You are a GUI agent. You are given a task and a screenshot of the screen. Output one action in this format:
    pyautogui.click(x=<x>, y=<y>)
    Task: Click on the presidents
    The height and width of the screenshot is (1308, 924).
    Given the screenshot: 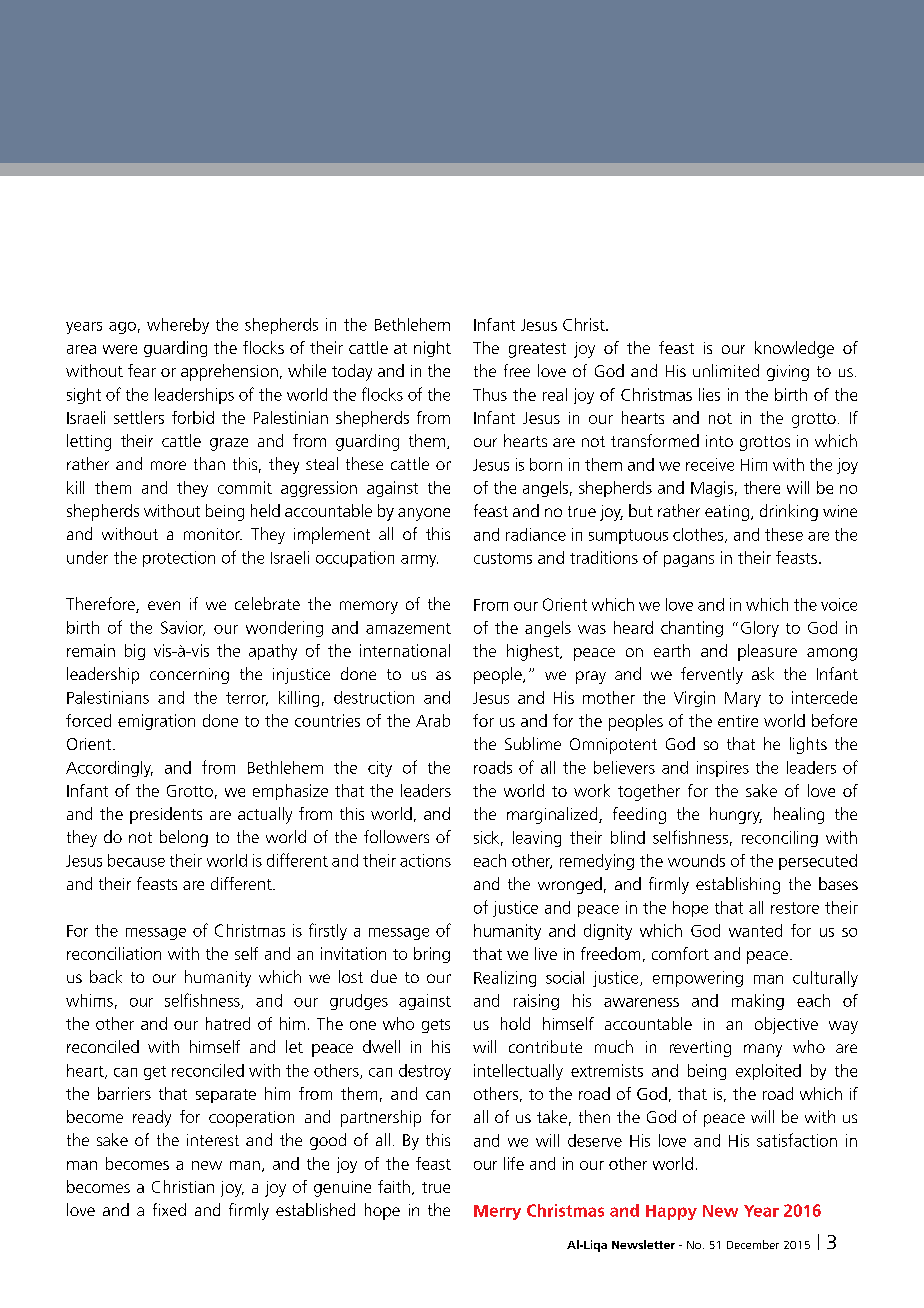 What is the action you would take?
    pyautogui.click(x=166, y=815)
